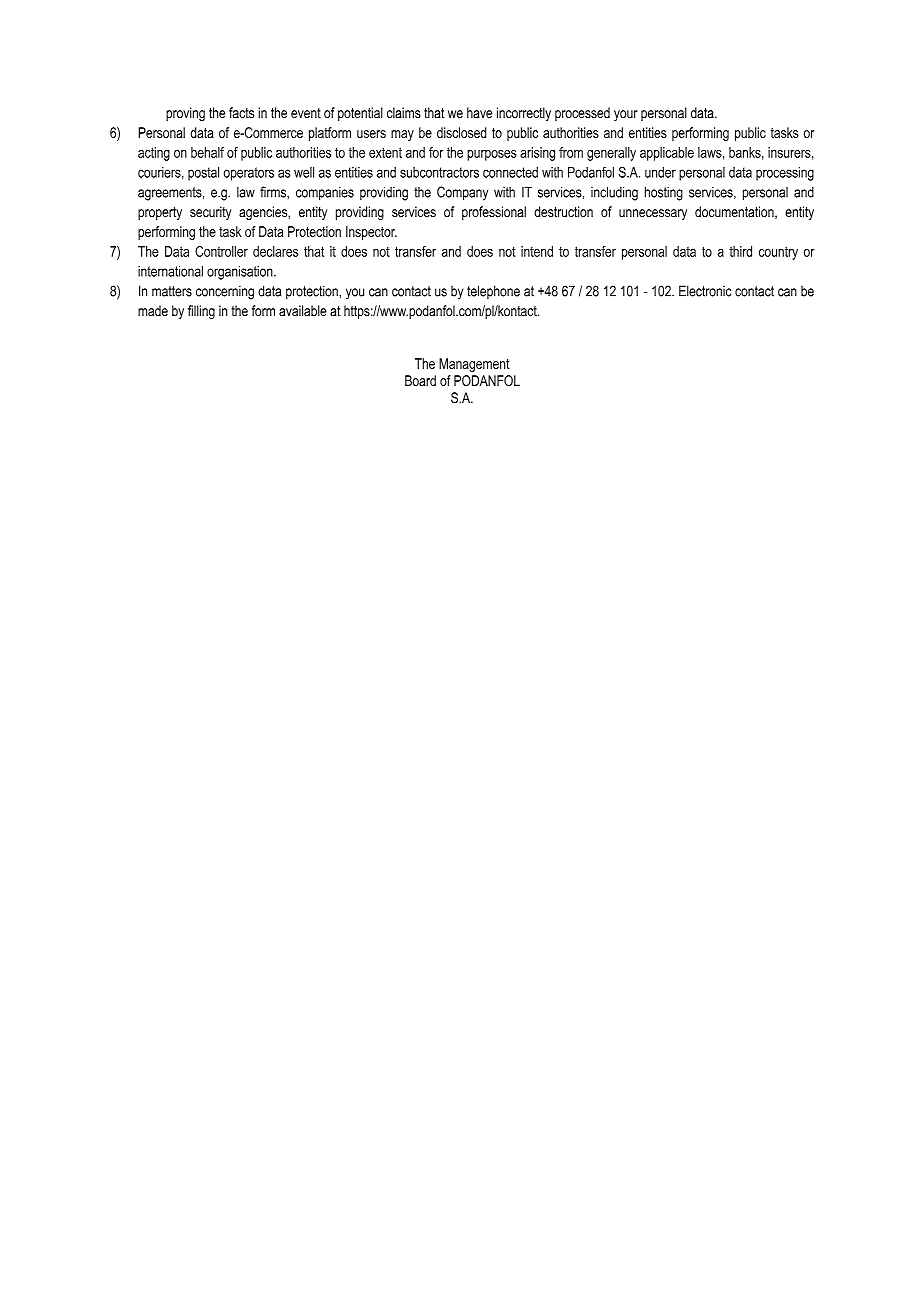  What do you see at coordinates (420, 380) in the screenshot?
I see `Board` at bounding box center [420, 380].
